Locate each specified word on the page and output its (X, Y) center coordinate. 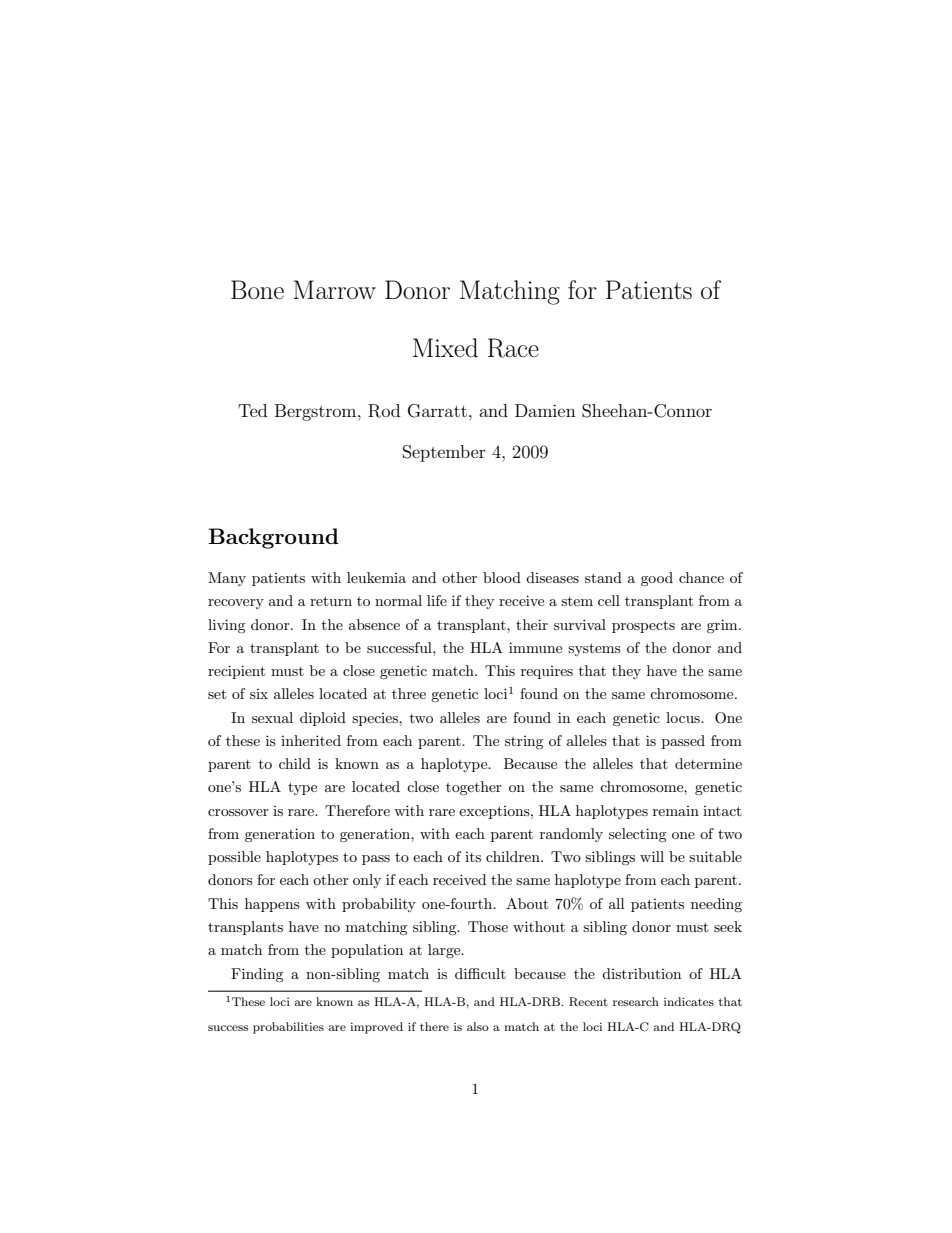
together (474, 788)
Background (273, 538)
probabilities (288, 1028)
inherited (311, 740)
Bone (257, 289)
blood (502, 577)
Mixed (445, 347)
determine (708, 763)
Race (513, 348)
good (657, 579)
